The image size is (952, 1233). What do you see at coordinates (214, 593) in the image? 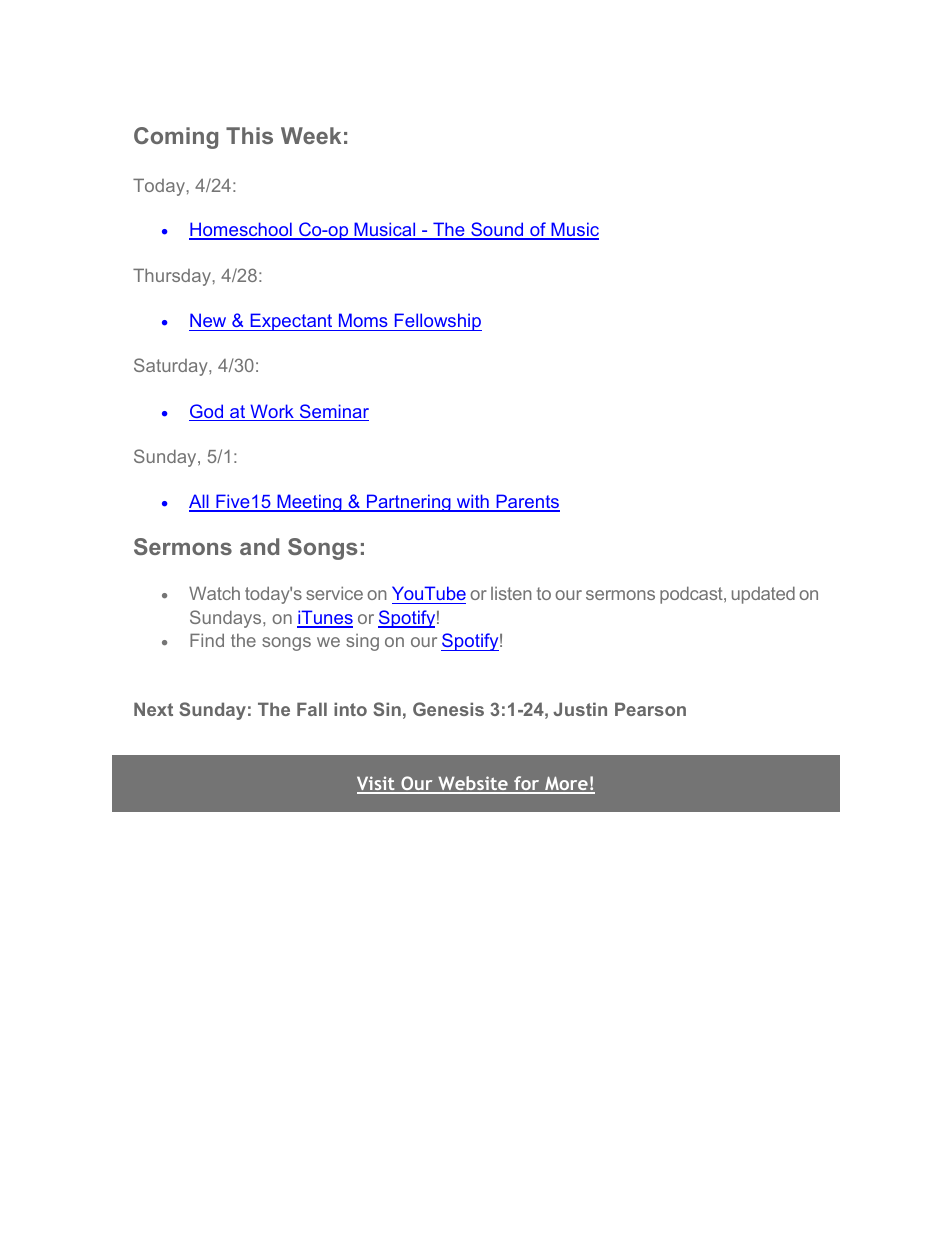
I see `Watch` at bounding box center [214, 593].
